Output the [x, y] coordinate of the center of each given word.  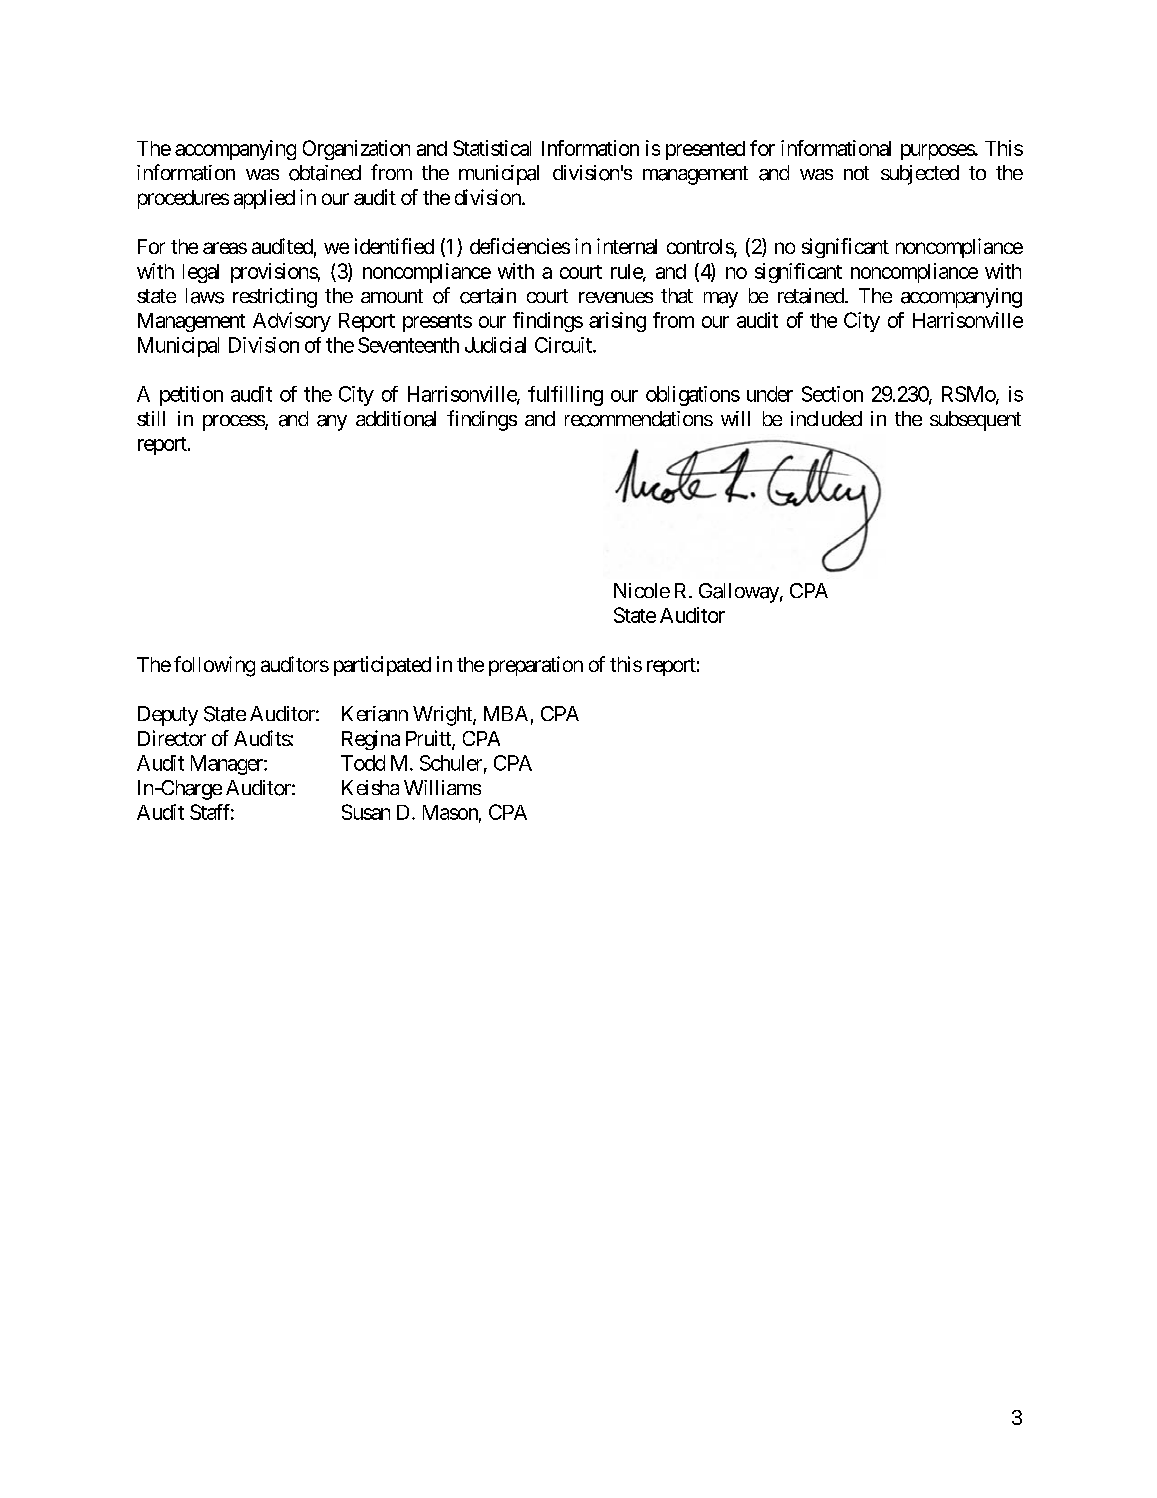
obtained [325, 173]
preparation [536, 666]
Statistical [492, 148]
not [856, 173]
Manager [228, 765]
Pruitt [429, 739]
